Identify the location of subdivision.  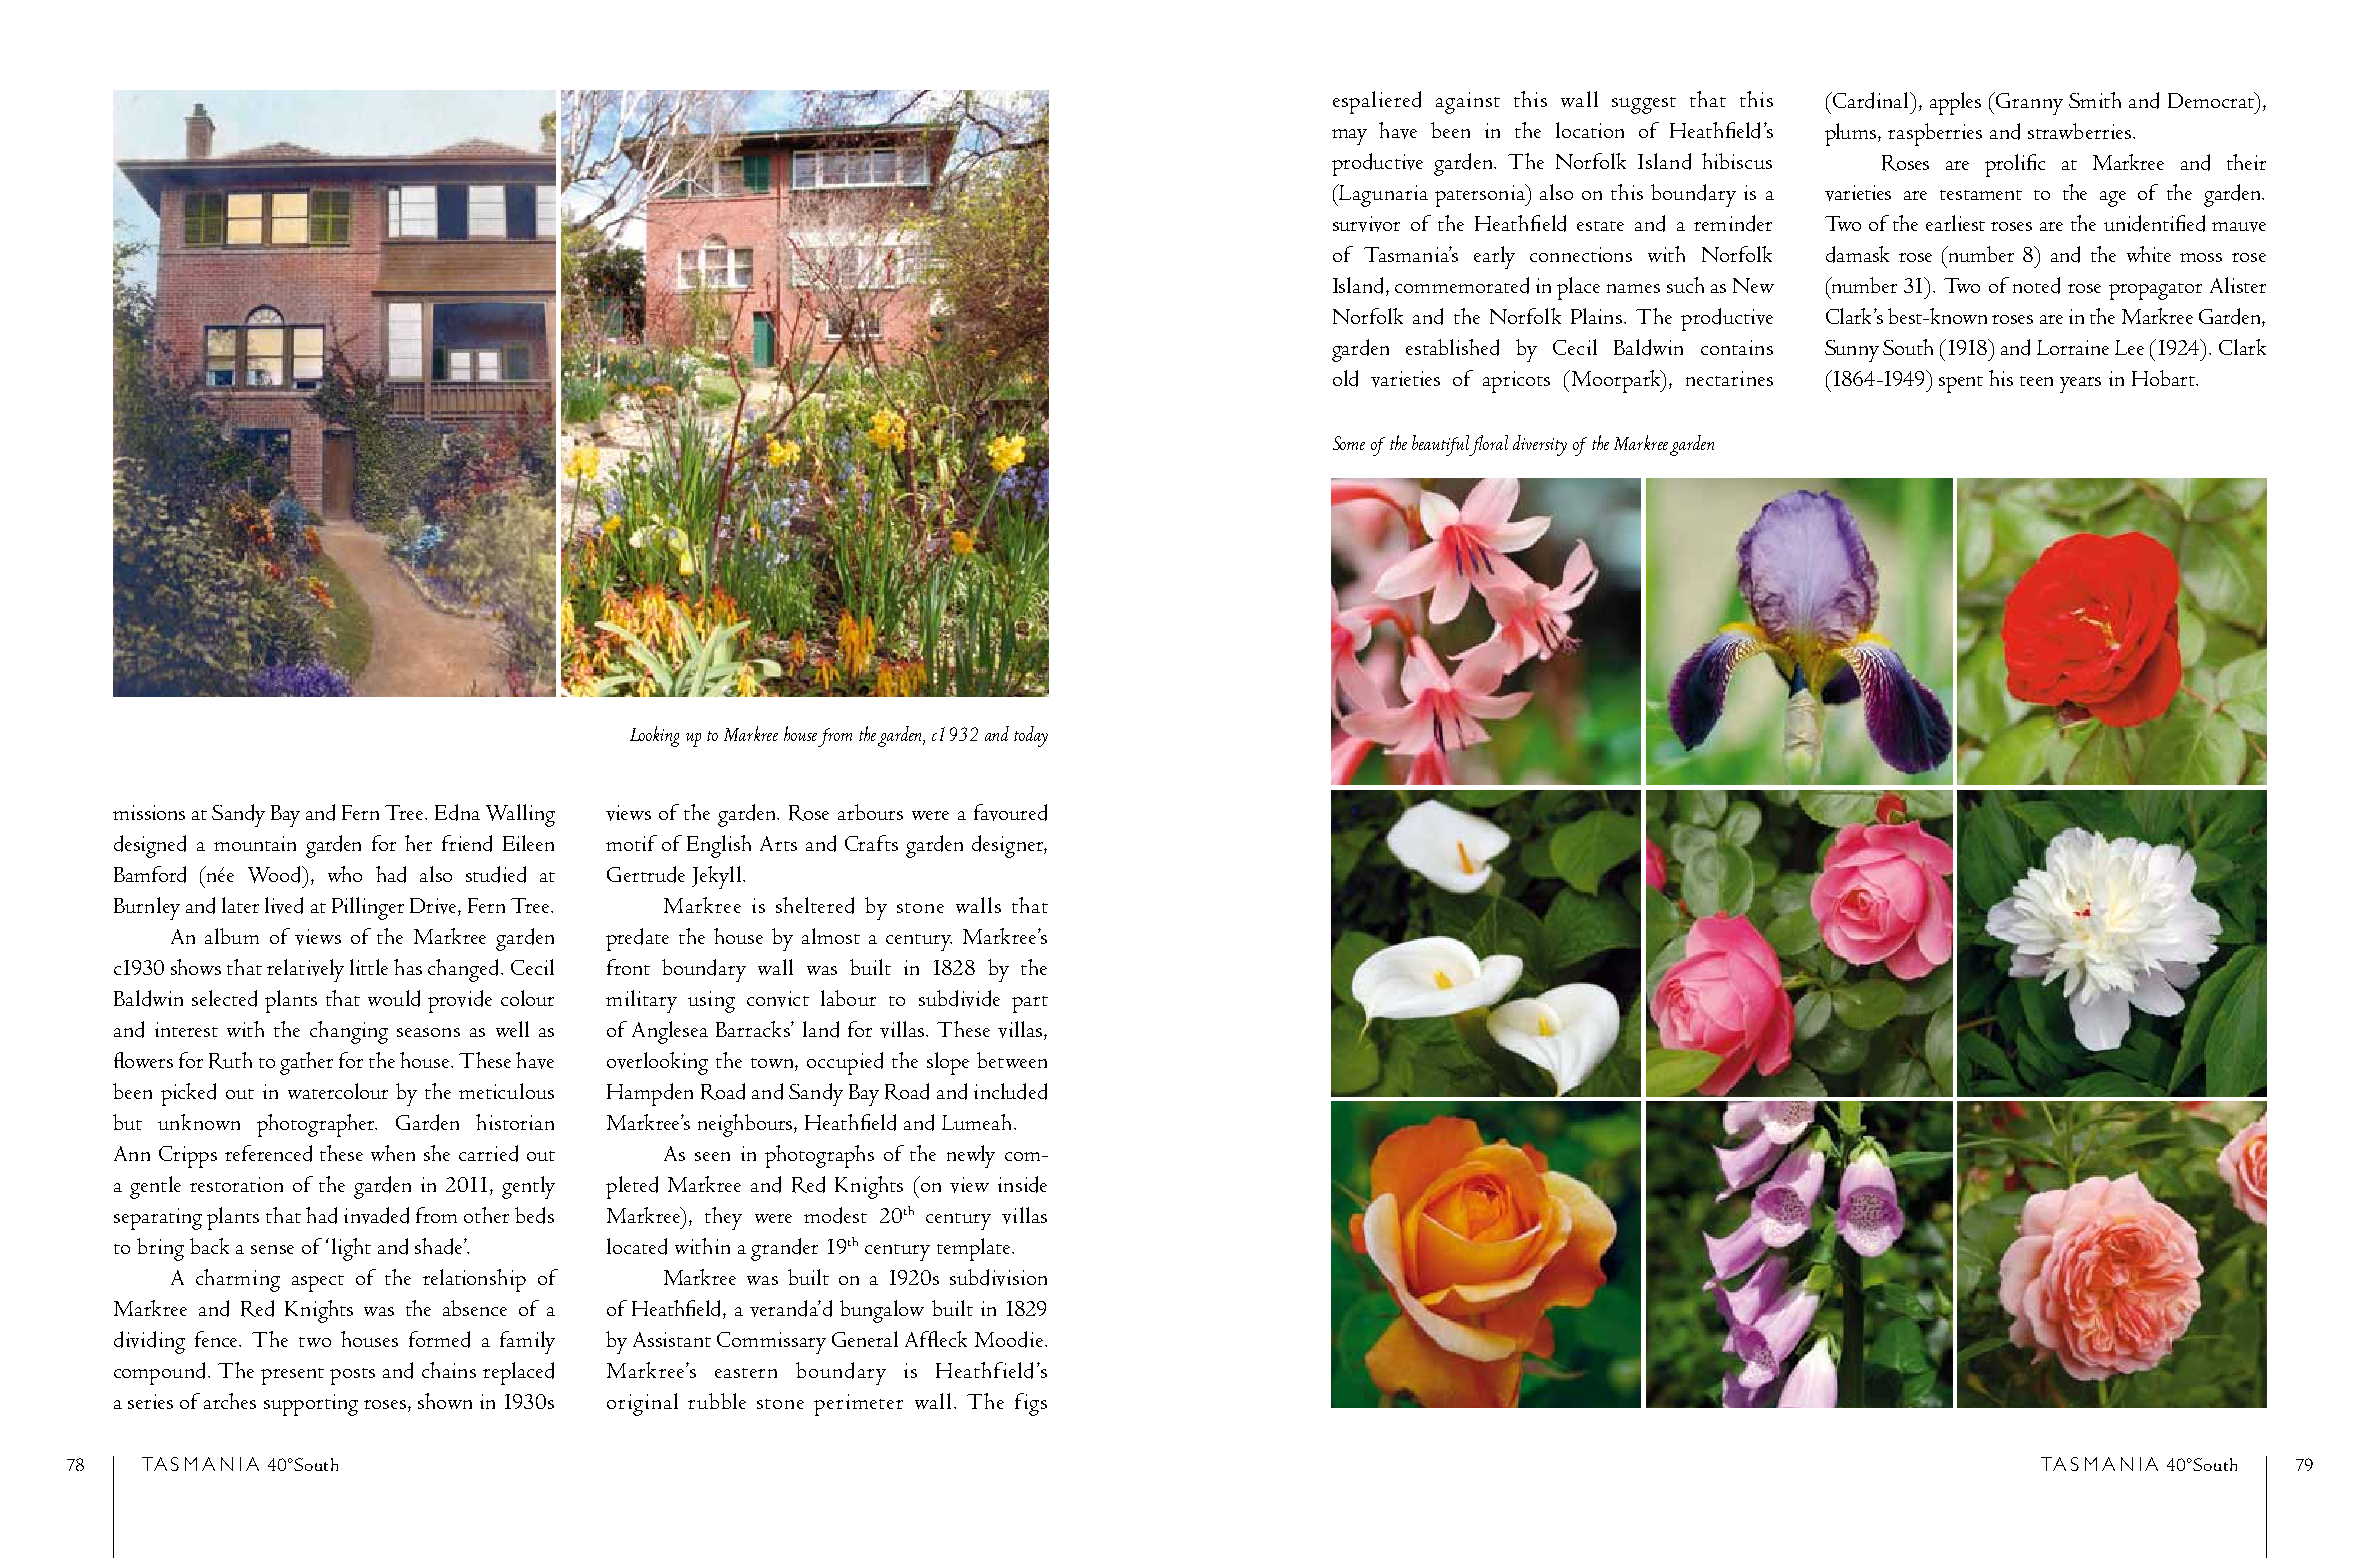
(998, 1277).
